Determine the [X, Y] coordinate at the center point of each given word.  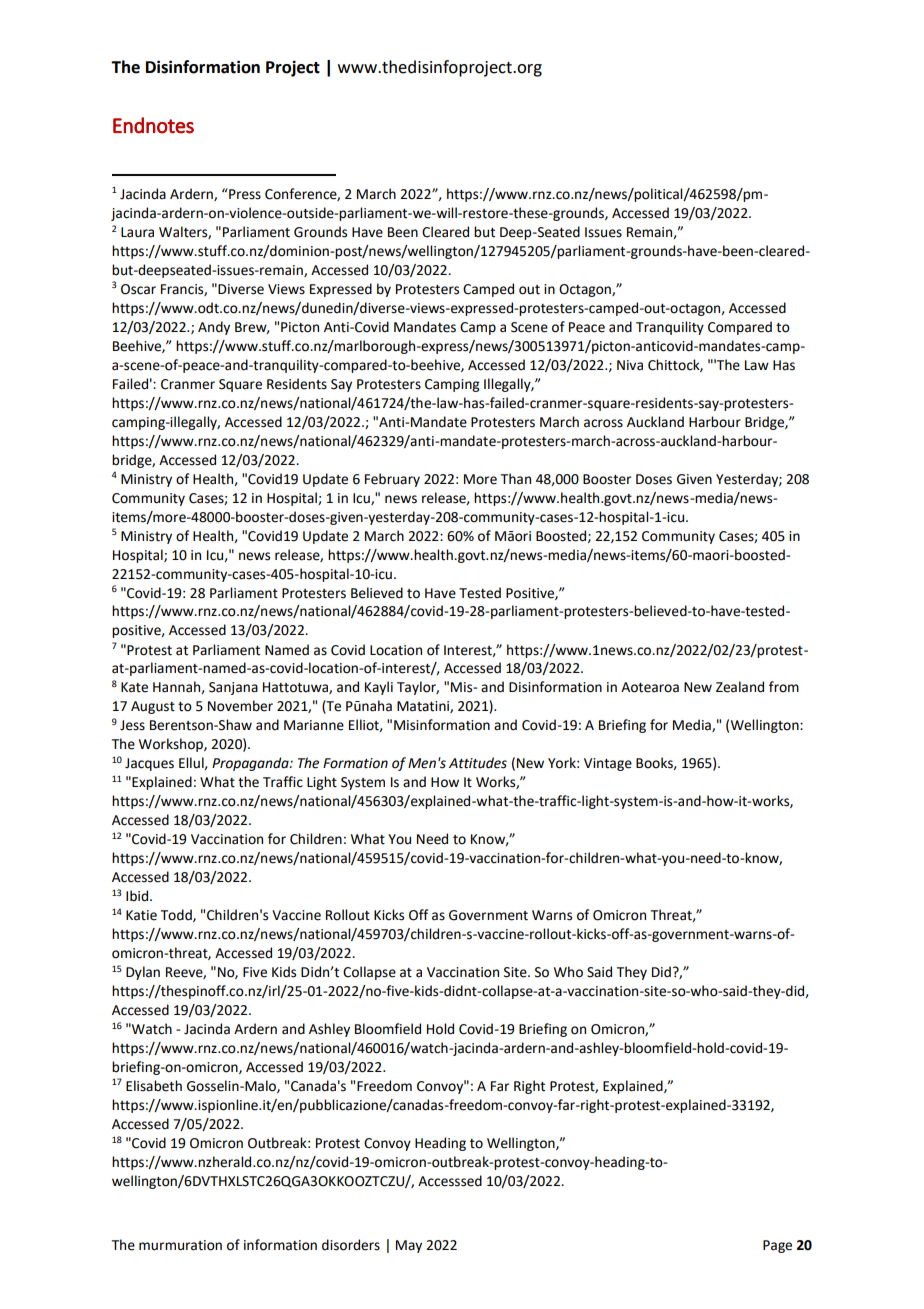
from [784, 687]
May [409, 1246]
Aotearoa [650, 687]
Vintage [608, 764]
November [240, 706]
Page [777, 1246]
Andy [214, 328]
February [392, 480]
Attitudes [478, 763]
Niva [630, 365]
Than [516, 479]
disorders [351, 1245]
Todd [177, 915]
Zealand [740, 687]
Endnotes [153, 125]
